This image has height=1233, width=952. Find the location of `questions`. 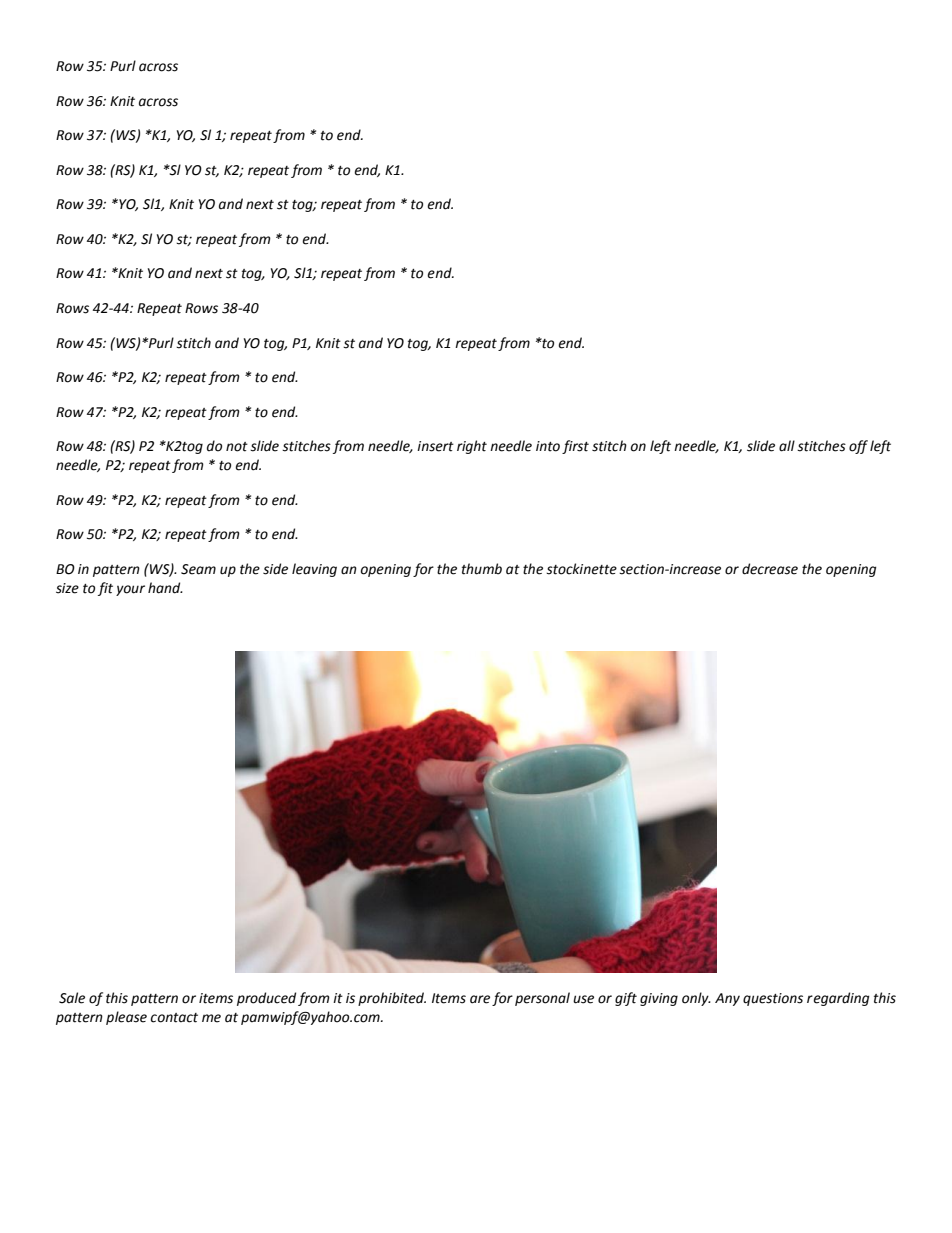

questions is located at coordinates (773, 999).
